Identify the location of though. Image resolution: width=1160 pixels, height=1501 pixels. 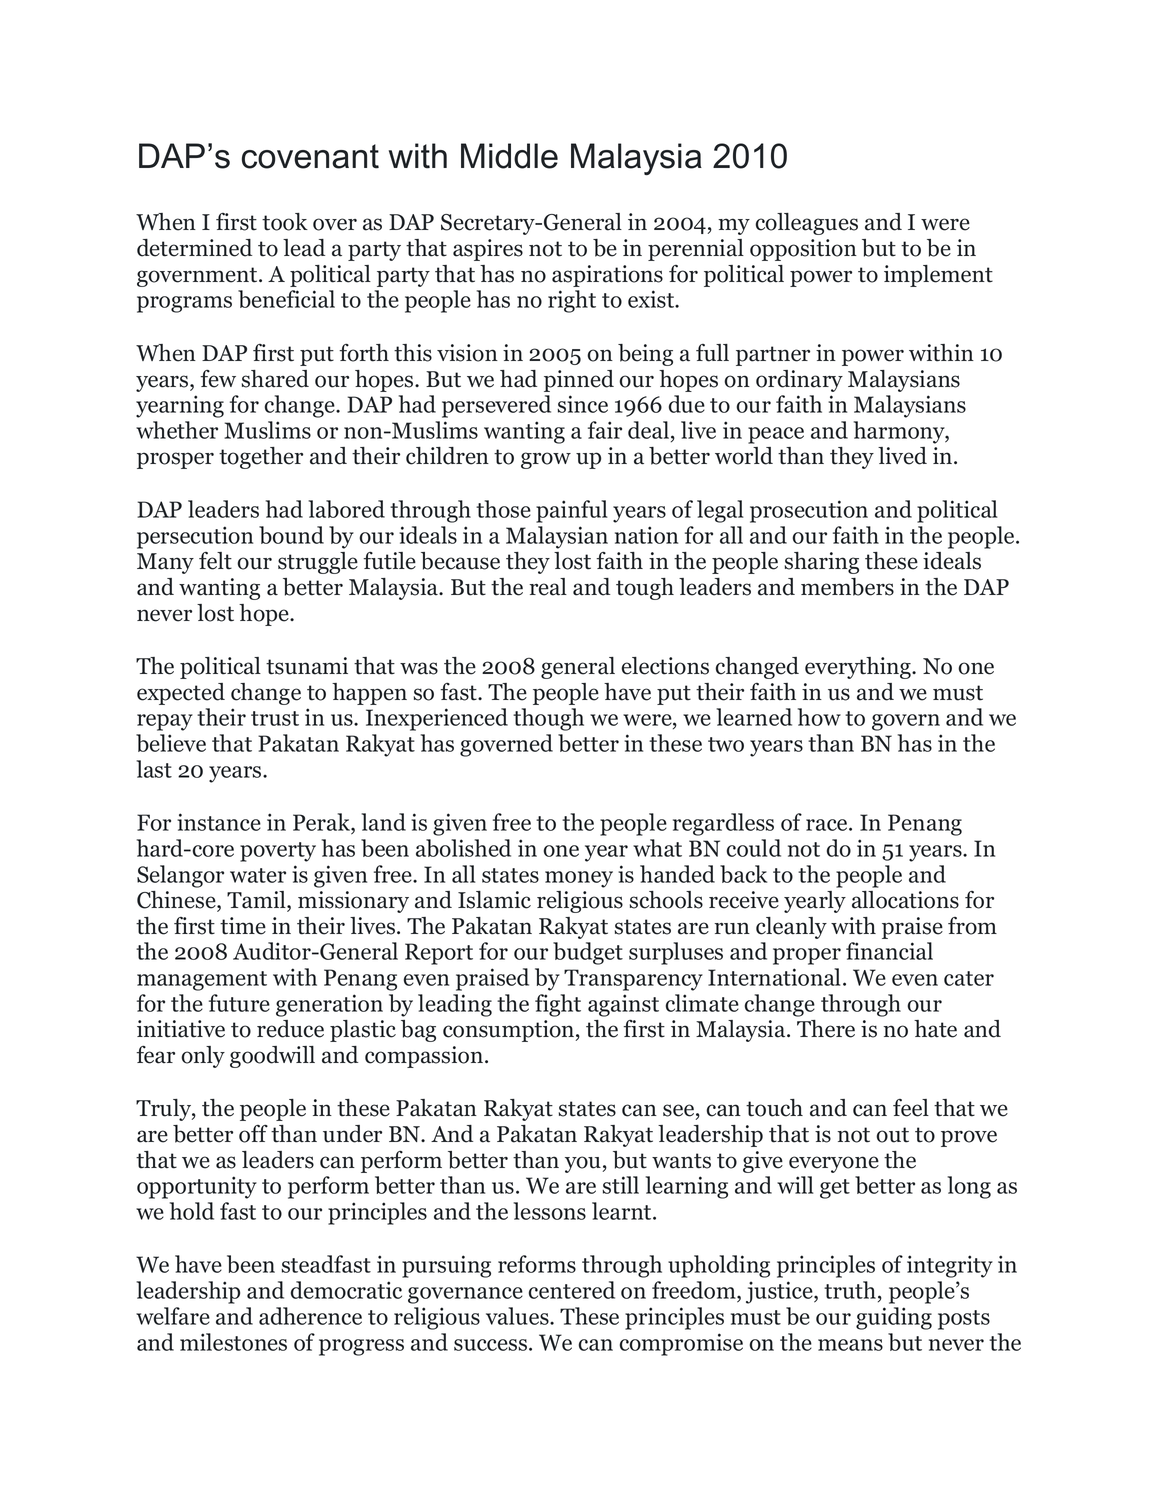
(548, 719).
